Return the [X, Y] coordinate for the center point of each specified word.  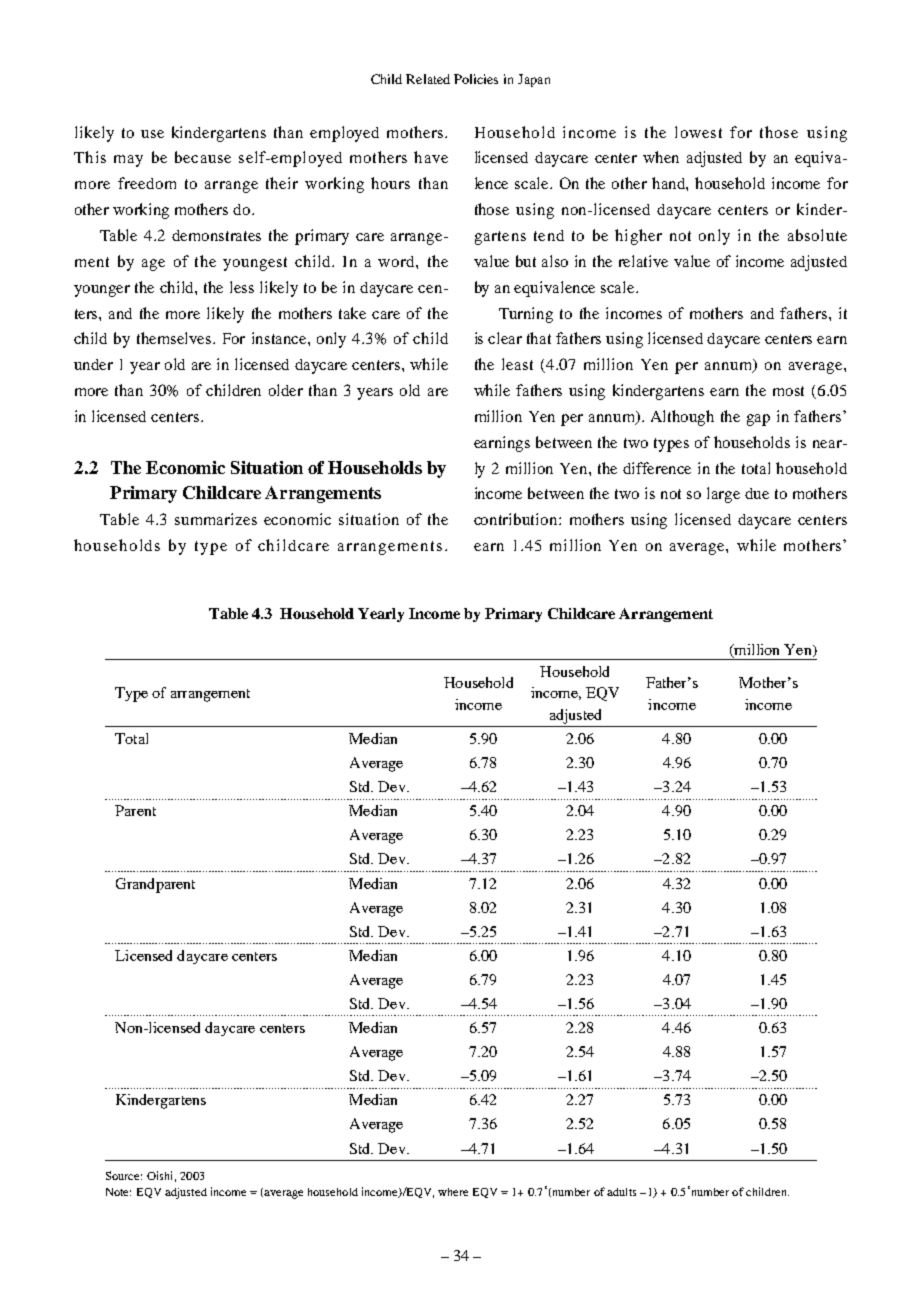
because [203, 157]
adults [621, 1192]
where [453, 1192]
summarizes [216, 519]
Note [118, 1192]
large [723, 495]
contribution [517, 519]
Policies [476, 79]
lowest [698, 132]
